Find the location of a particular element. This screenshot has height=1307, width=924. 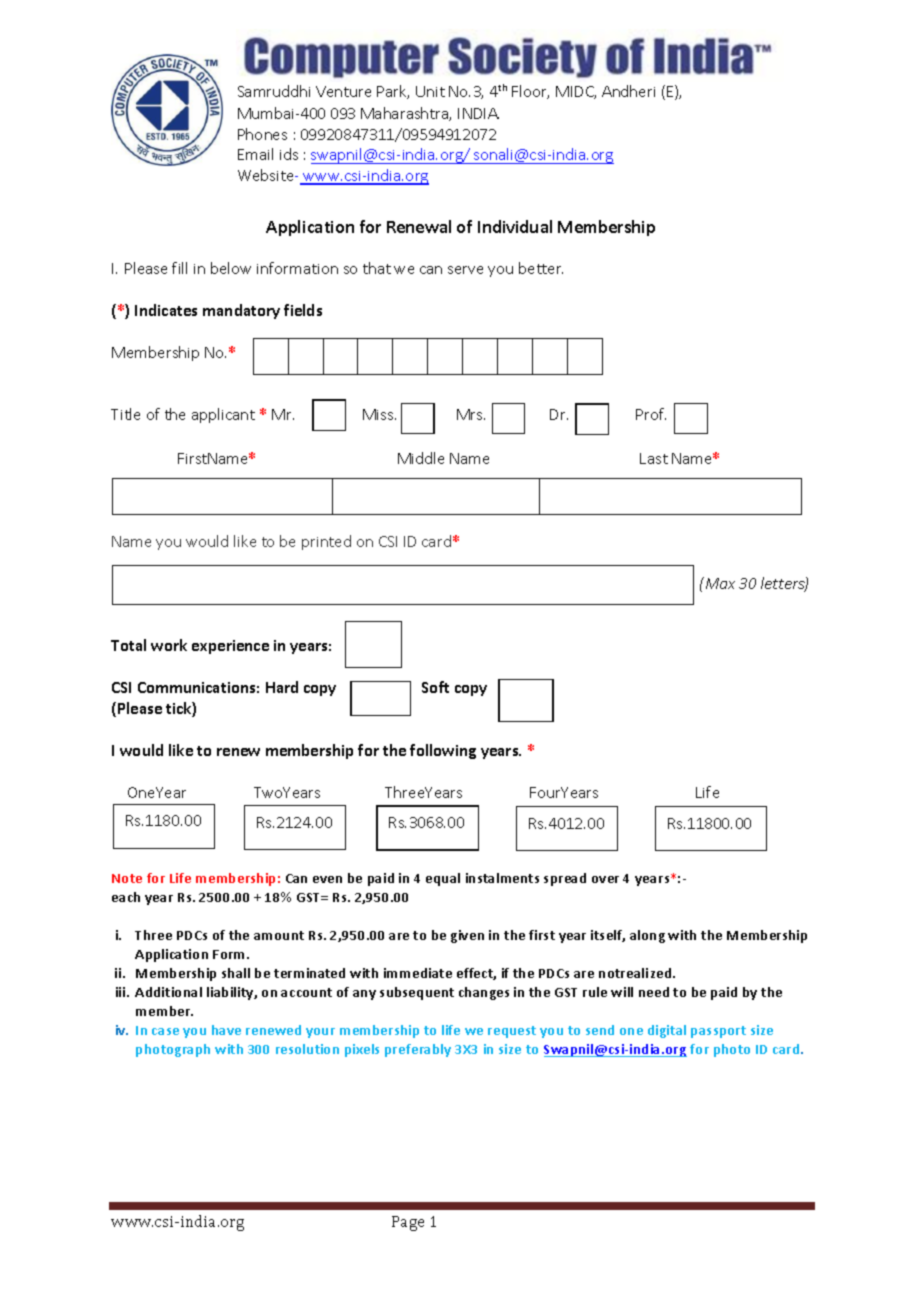

Andheri is located at coordinates (628, 91).
